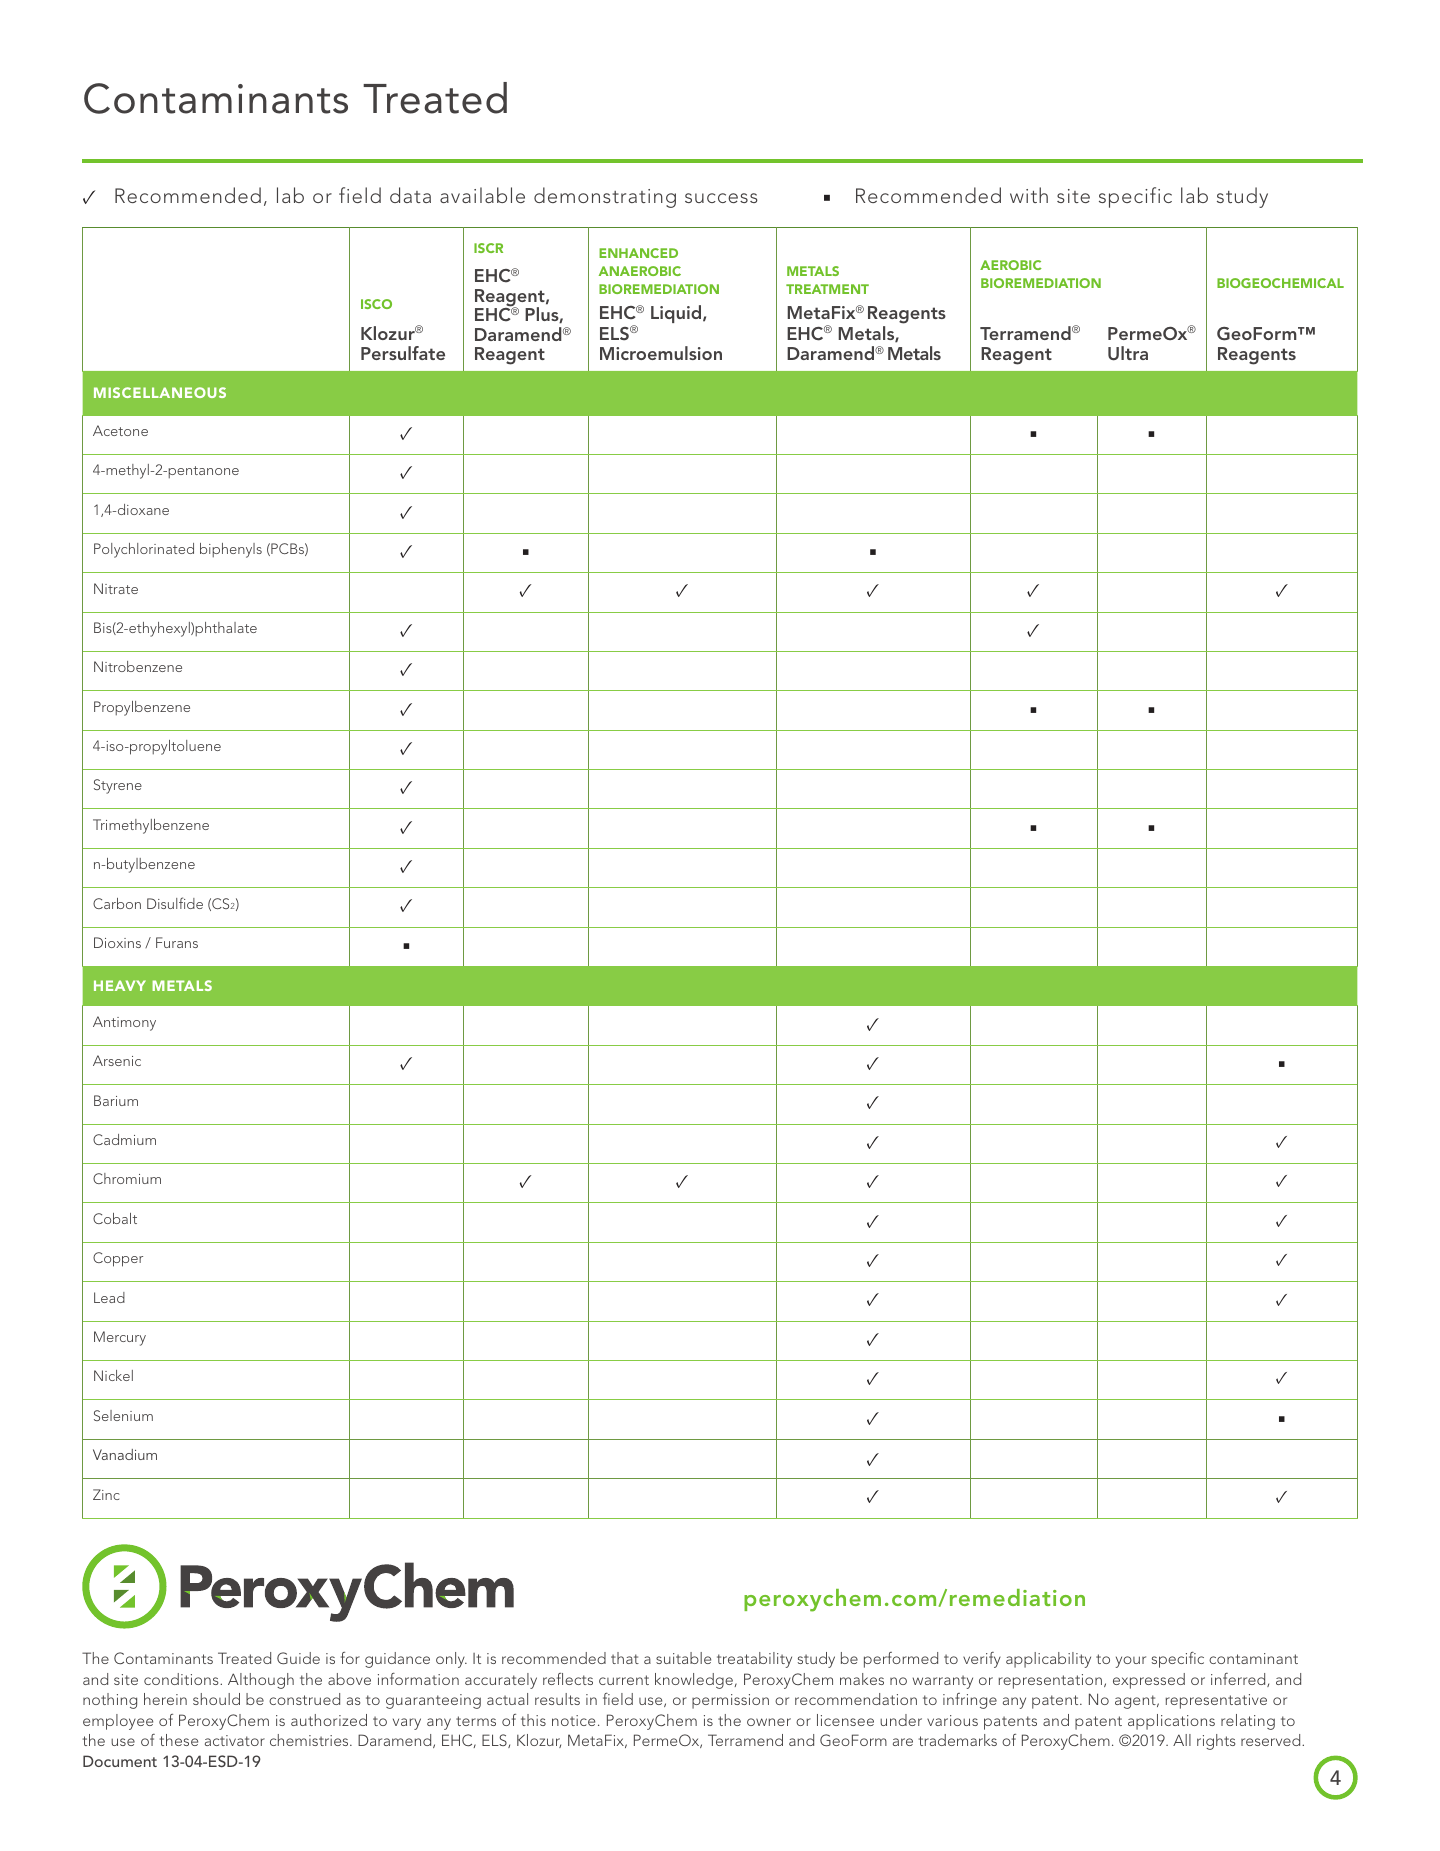 Image resolution: width=1440 pixels, height=1851 pixels. What do you see at coordinates (175, 903) in the screenshot?
I see `Disulfide` at bounding box center [175, 903].
